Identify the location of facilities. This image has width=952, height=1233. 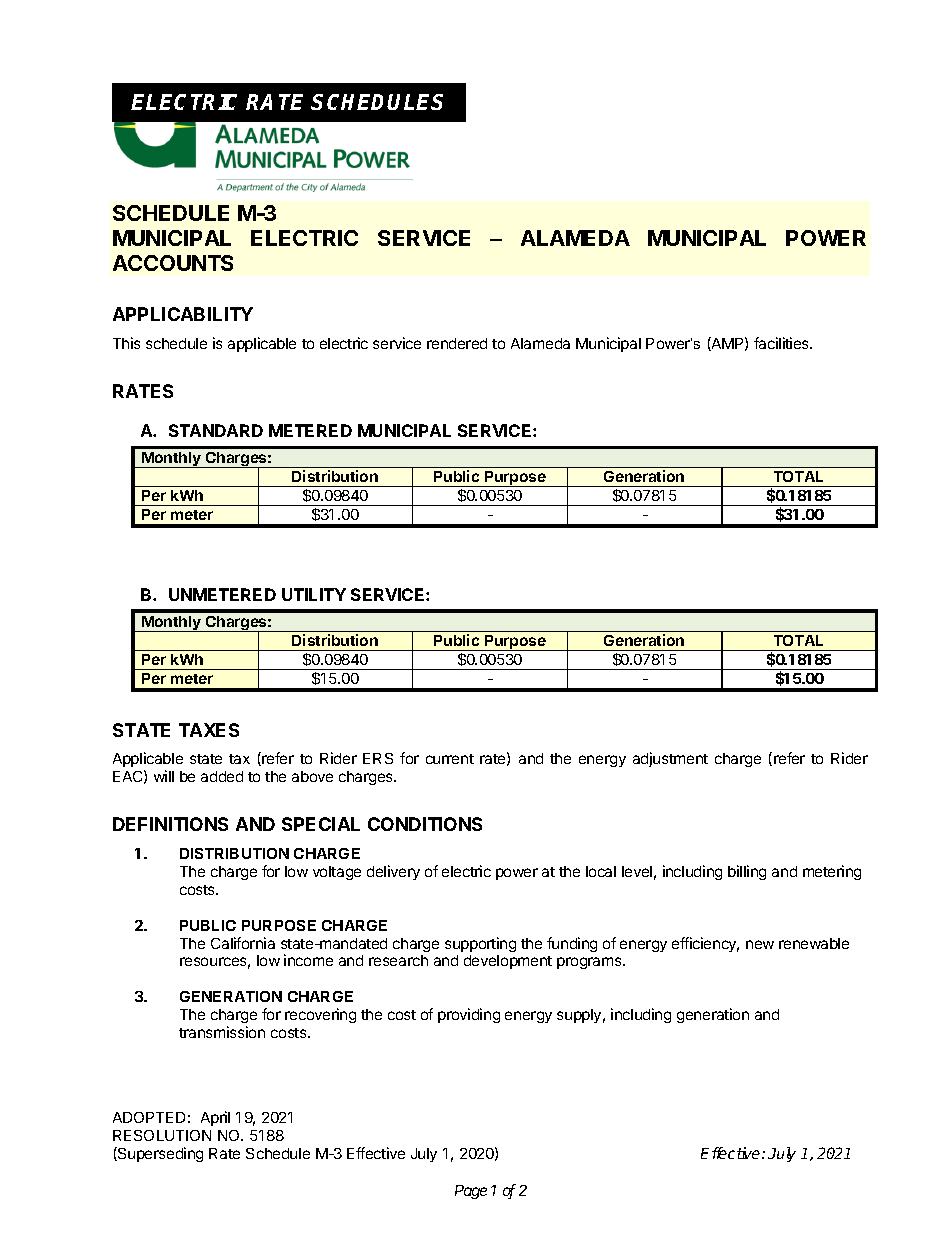
(783, 343).
